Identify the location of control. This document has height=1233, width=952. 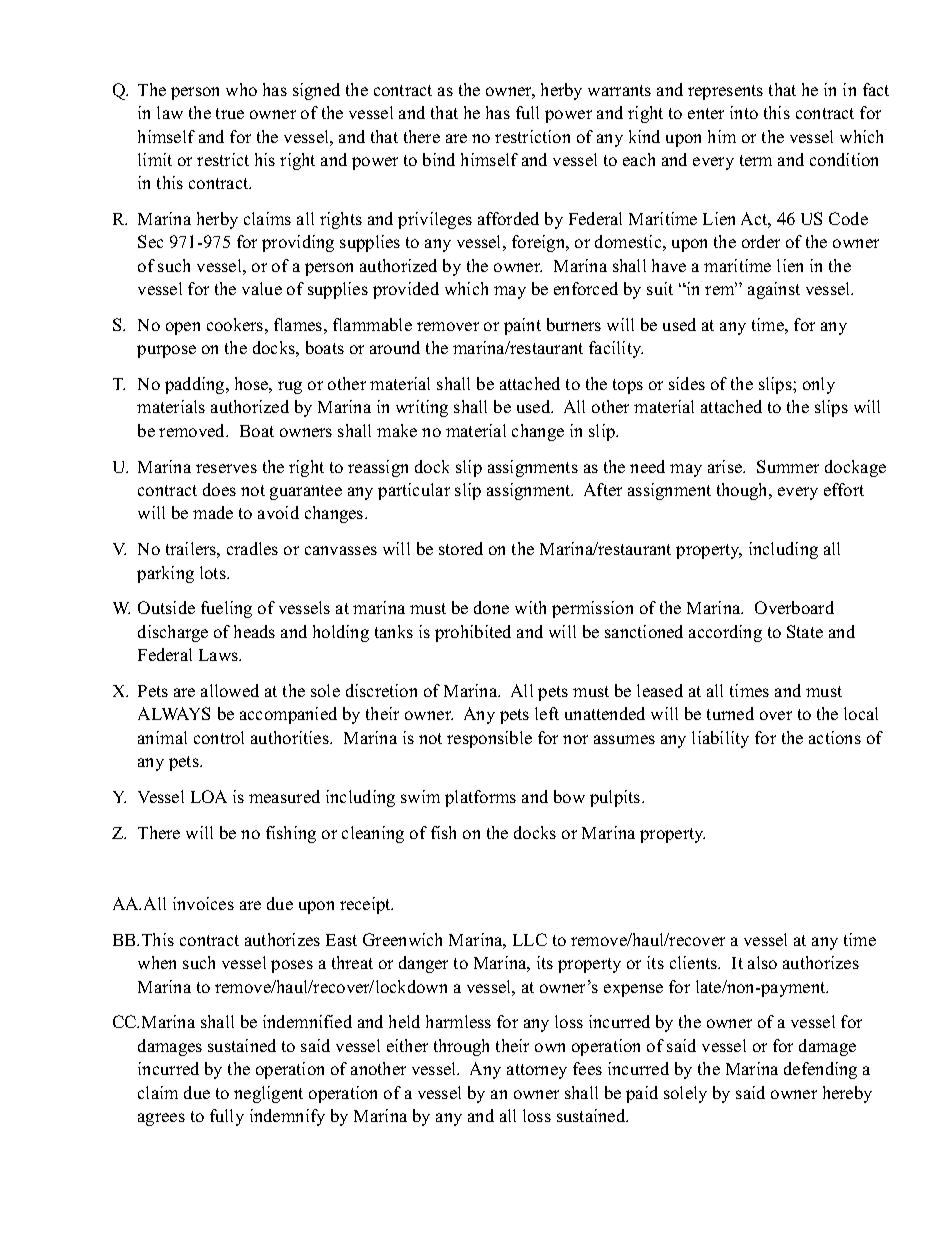
(219, 737).
